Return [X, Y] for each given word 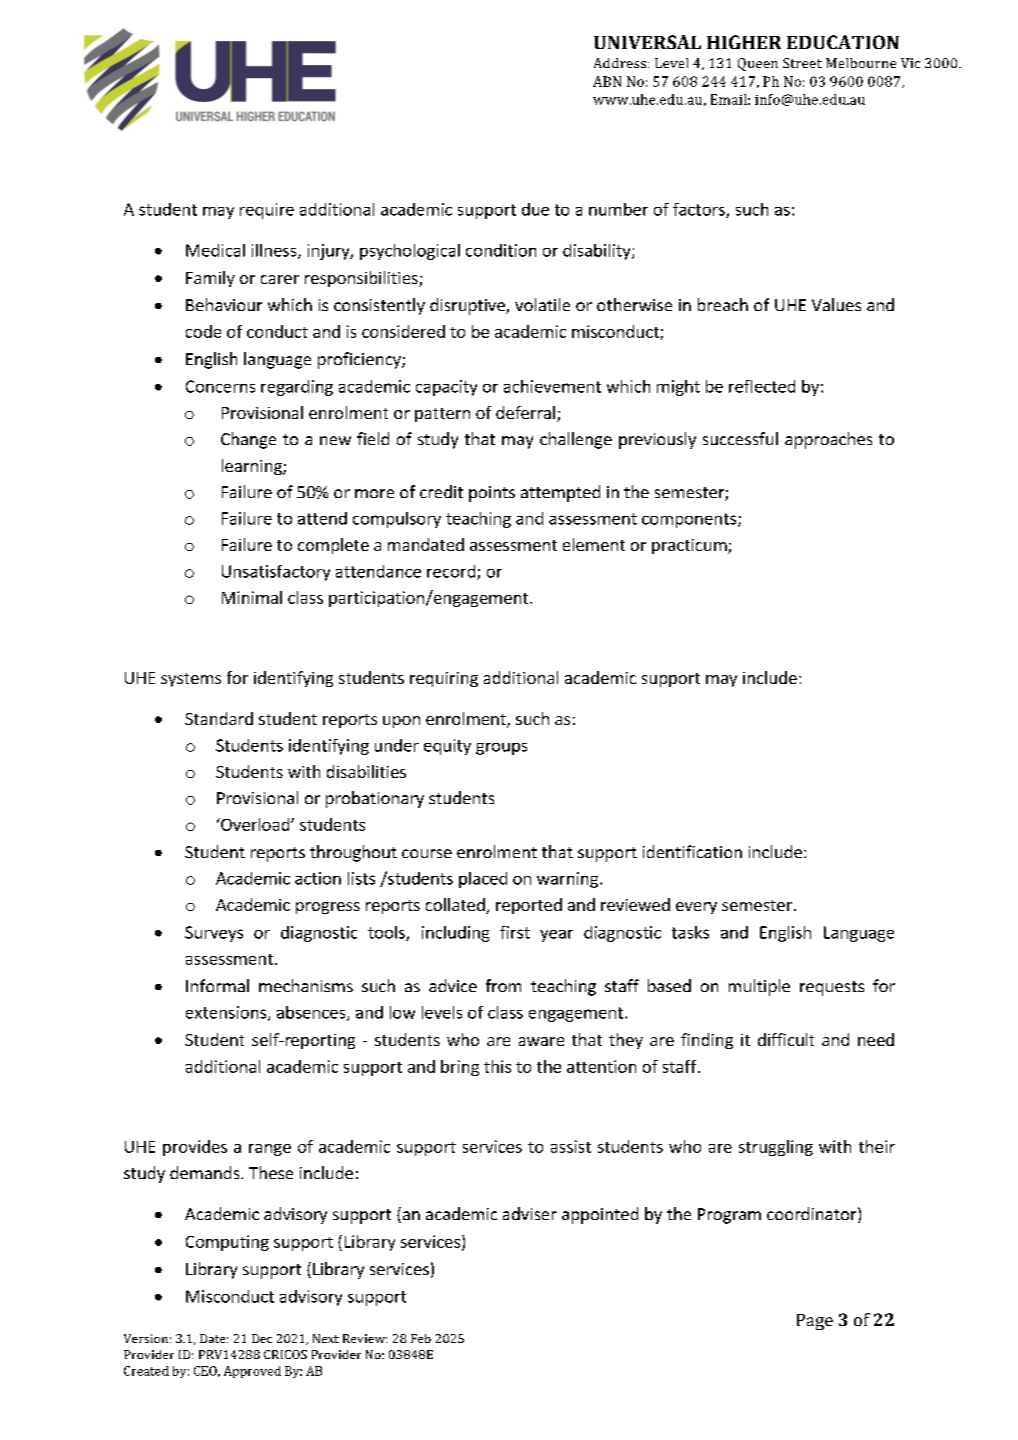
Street [802, 63]
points [492, 494]
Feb [421, 1338]
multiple [759, 987]
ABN [607, 81]
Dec [262, 1338]
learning [253, 467]
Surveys [214, 934]
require [267, 211]
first [515, 932]
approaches [828, 440]
